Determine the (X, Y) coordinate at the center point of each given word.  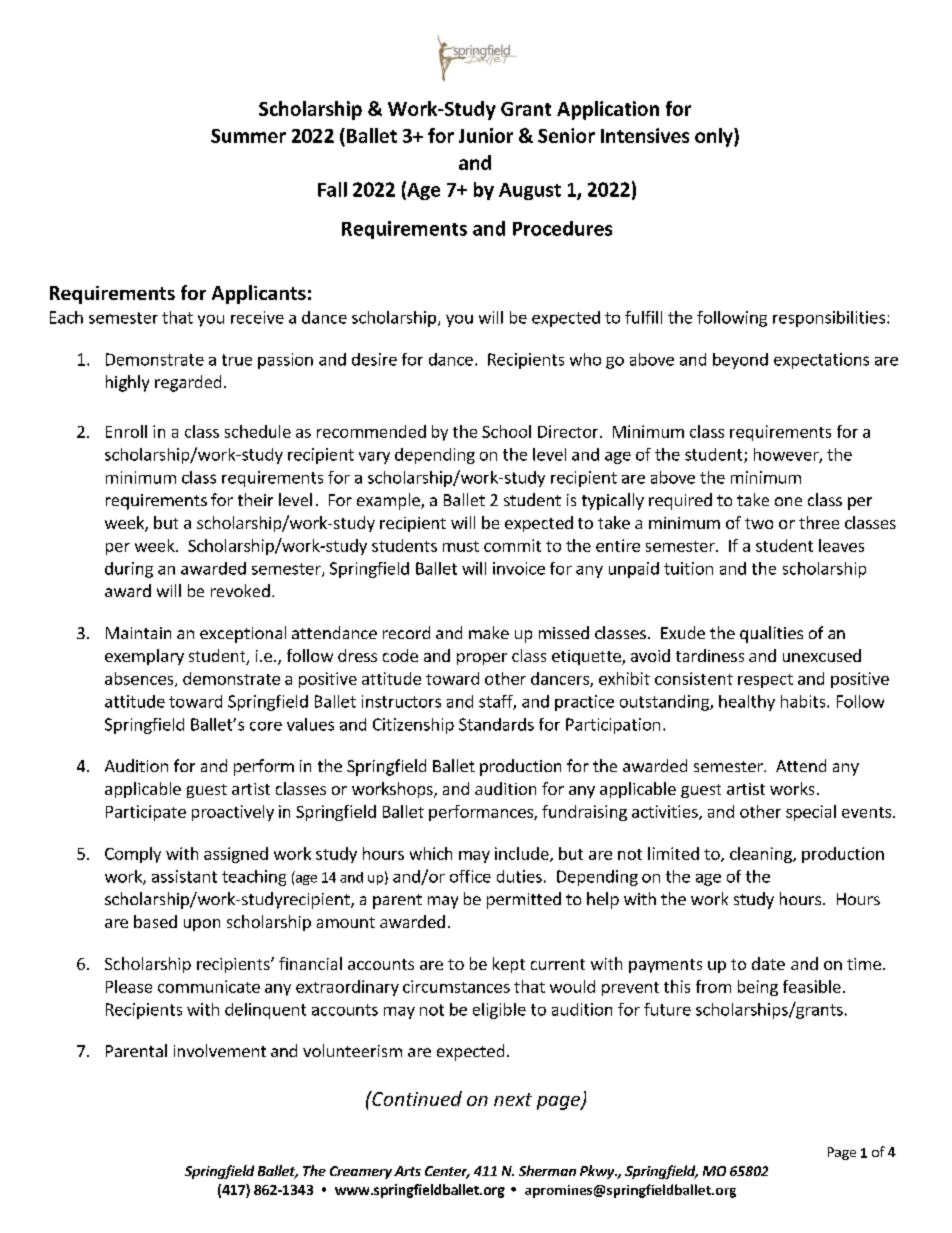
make (489, 632)
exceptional (243, 634)
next (513, 1099)
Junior (486, 135)
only (715, 137)
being (758, 988)
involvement (220, 1050)
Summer (248, 136)
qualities (771, 634)
